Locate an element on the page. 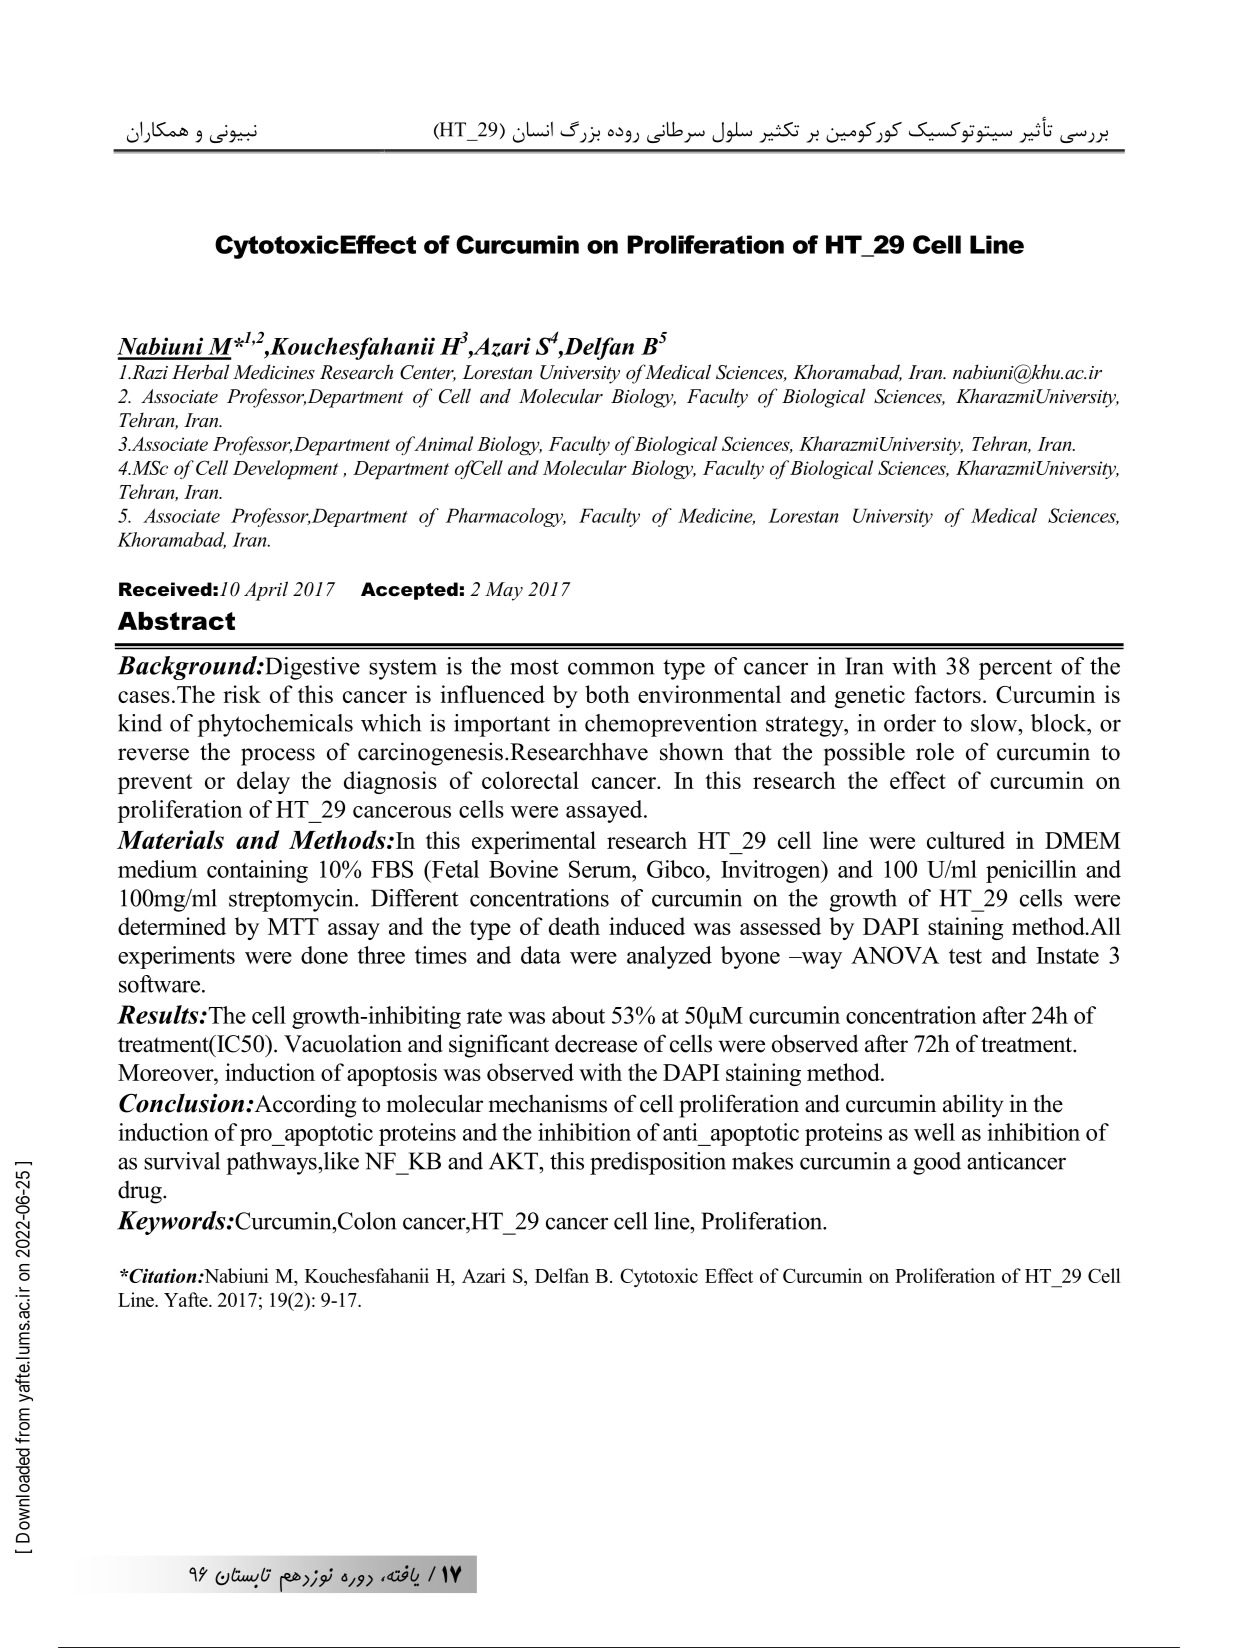  survival is located at coordinates (182, 1161).
